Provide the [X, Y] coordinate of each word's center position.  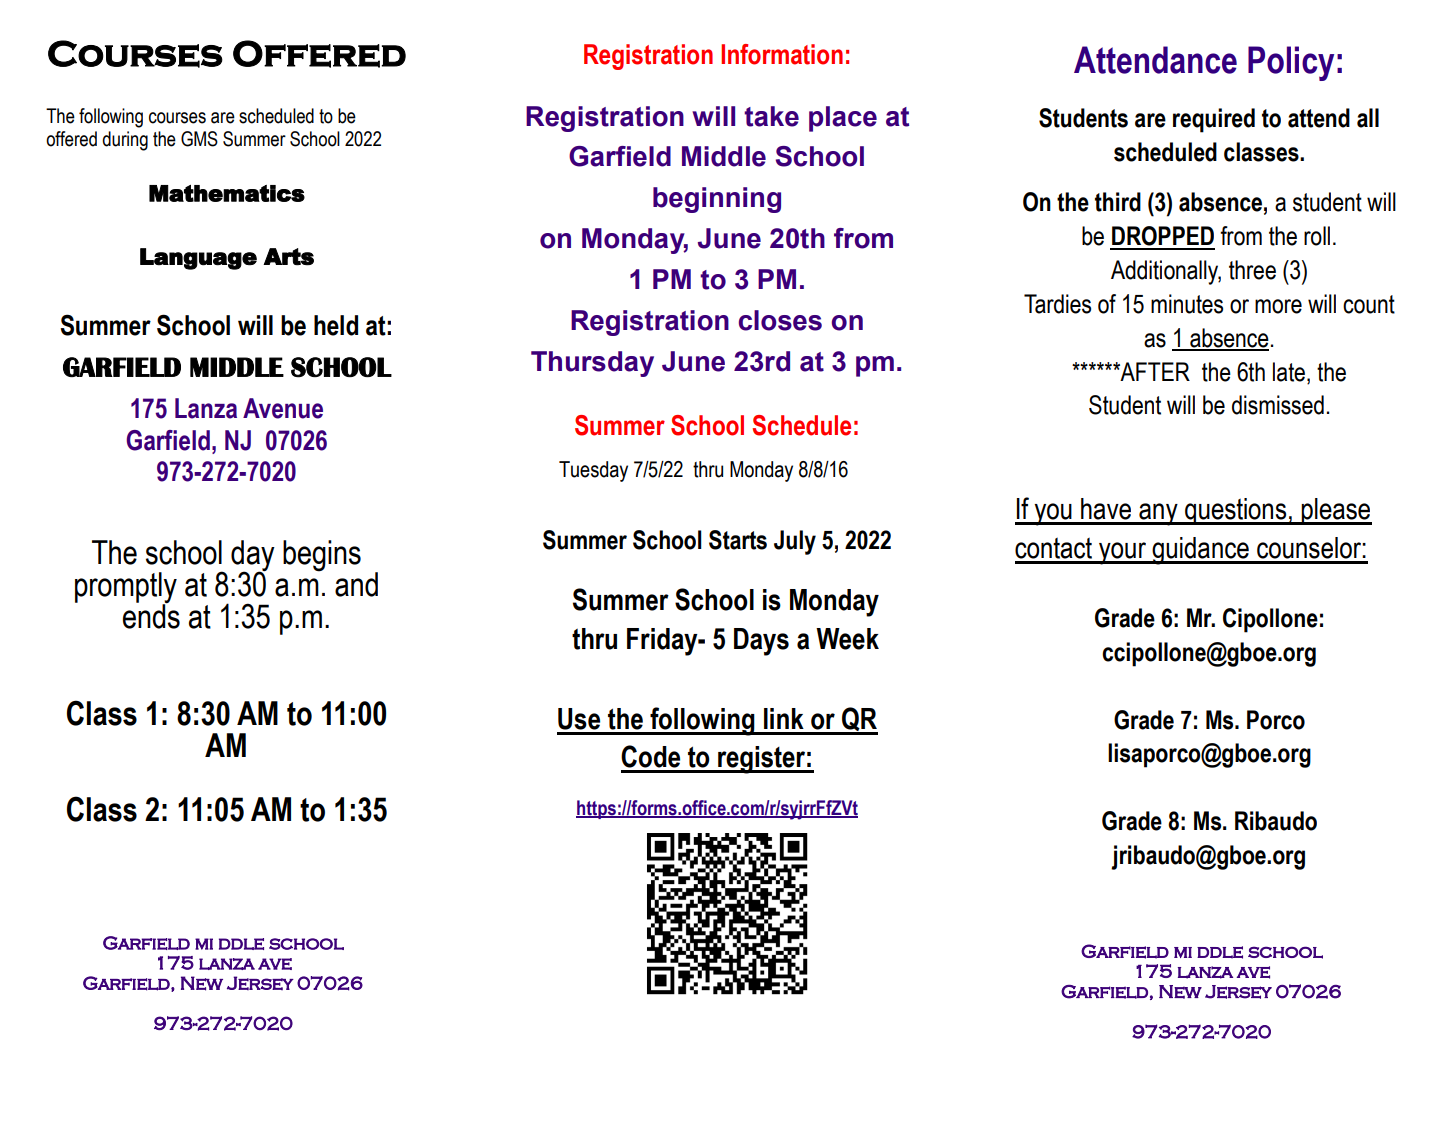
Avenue [283, 408]
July [795, 542]
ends [151, 615]
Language [198, 259]
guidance [1200, 551]
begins [322, 556]
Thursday [592, 364]
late [1289, 372]
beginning [717, 200]
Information [782, 54]
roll [1317, 236]
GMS [199, 139]
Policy [1291, 63]
